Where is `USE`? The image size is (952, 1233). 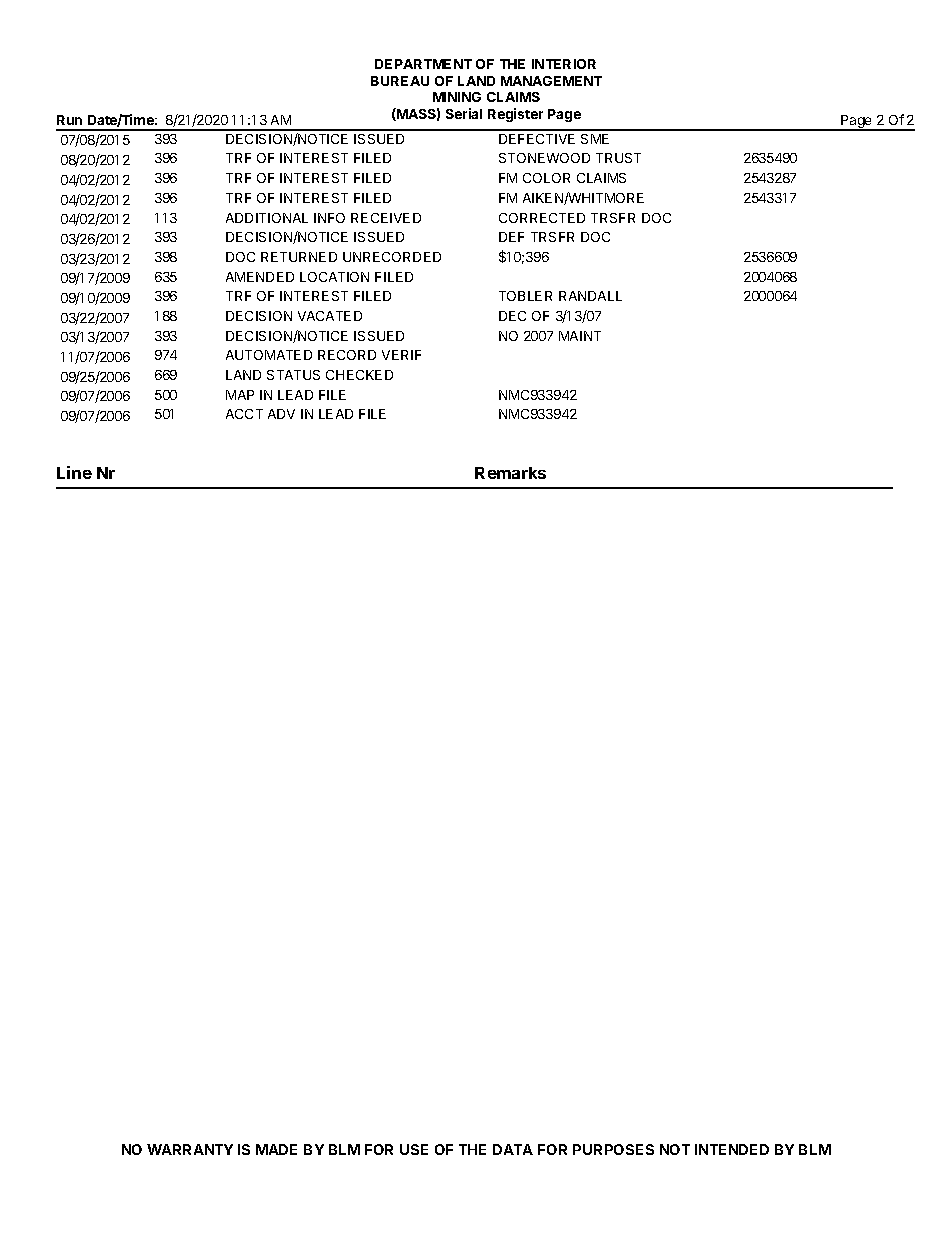
USE is located at coordinates (414, 1149).
